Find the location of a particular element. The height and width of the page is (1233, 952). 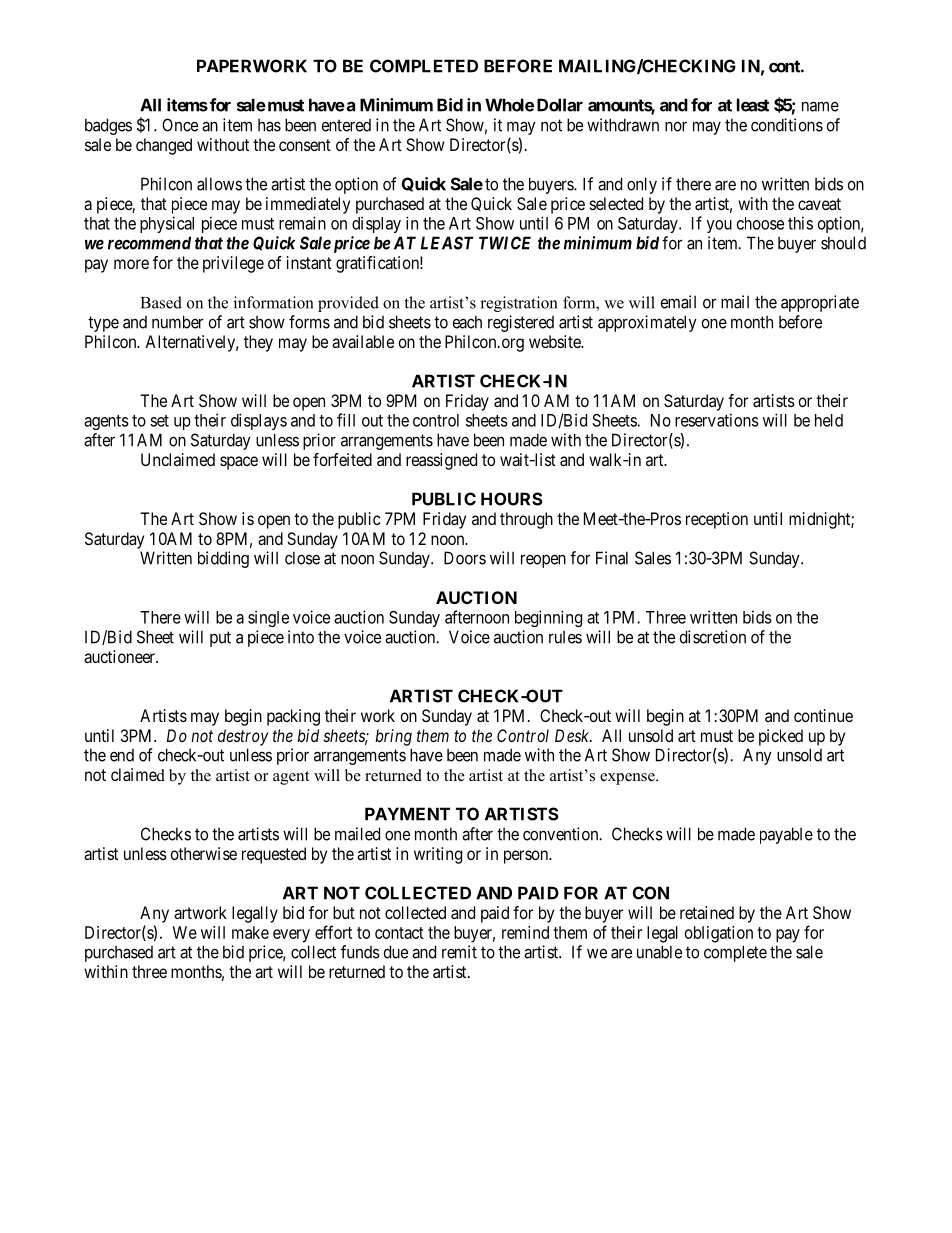

Dollar is located at coordinates (560, 105).
